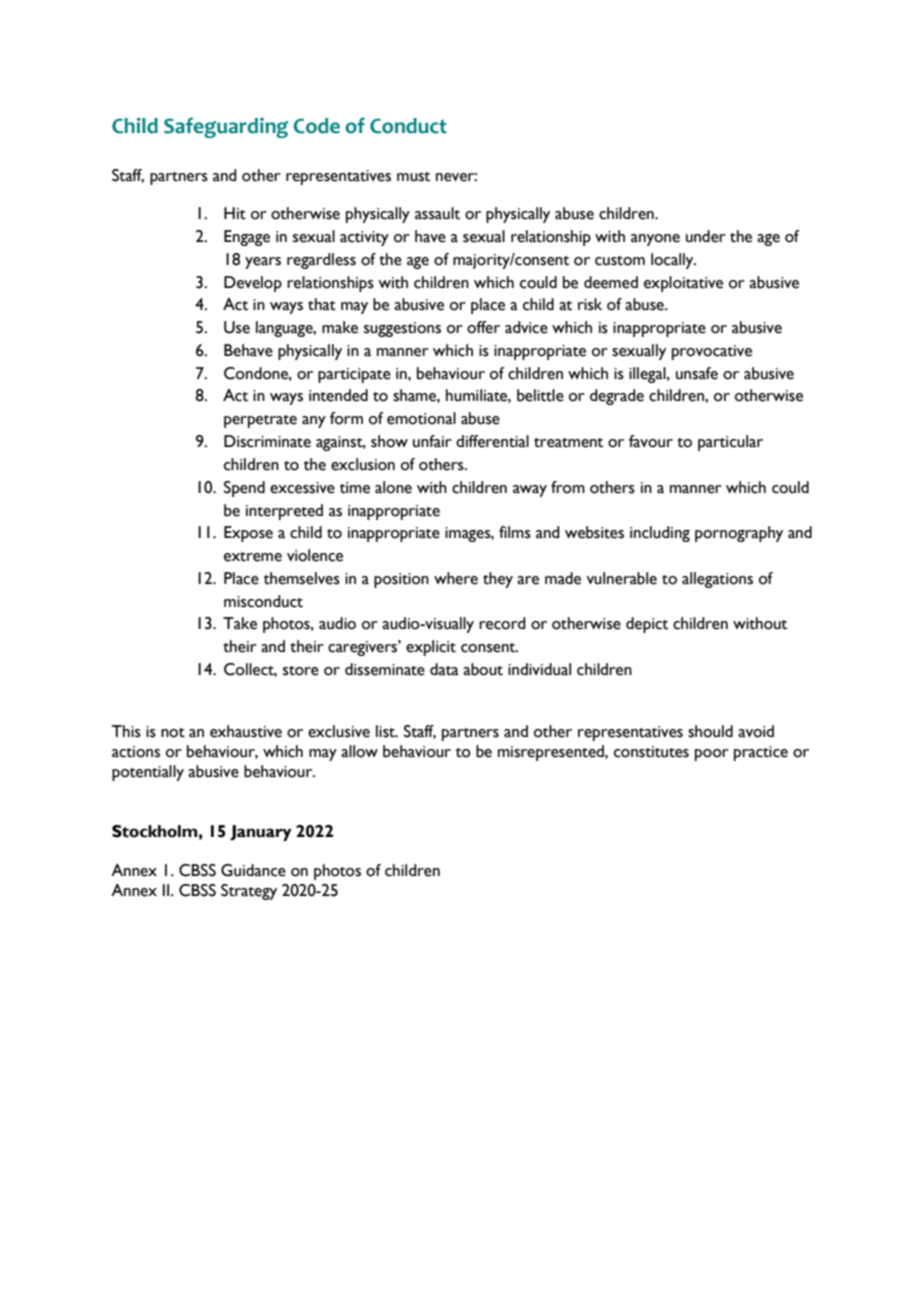 The height and width of the screenshot is (1308, 924). What do you see at coordinates (712, 755) in the screenshot?
I see `poor` at bounding box center [712, 755].
